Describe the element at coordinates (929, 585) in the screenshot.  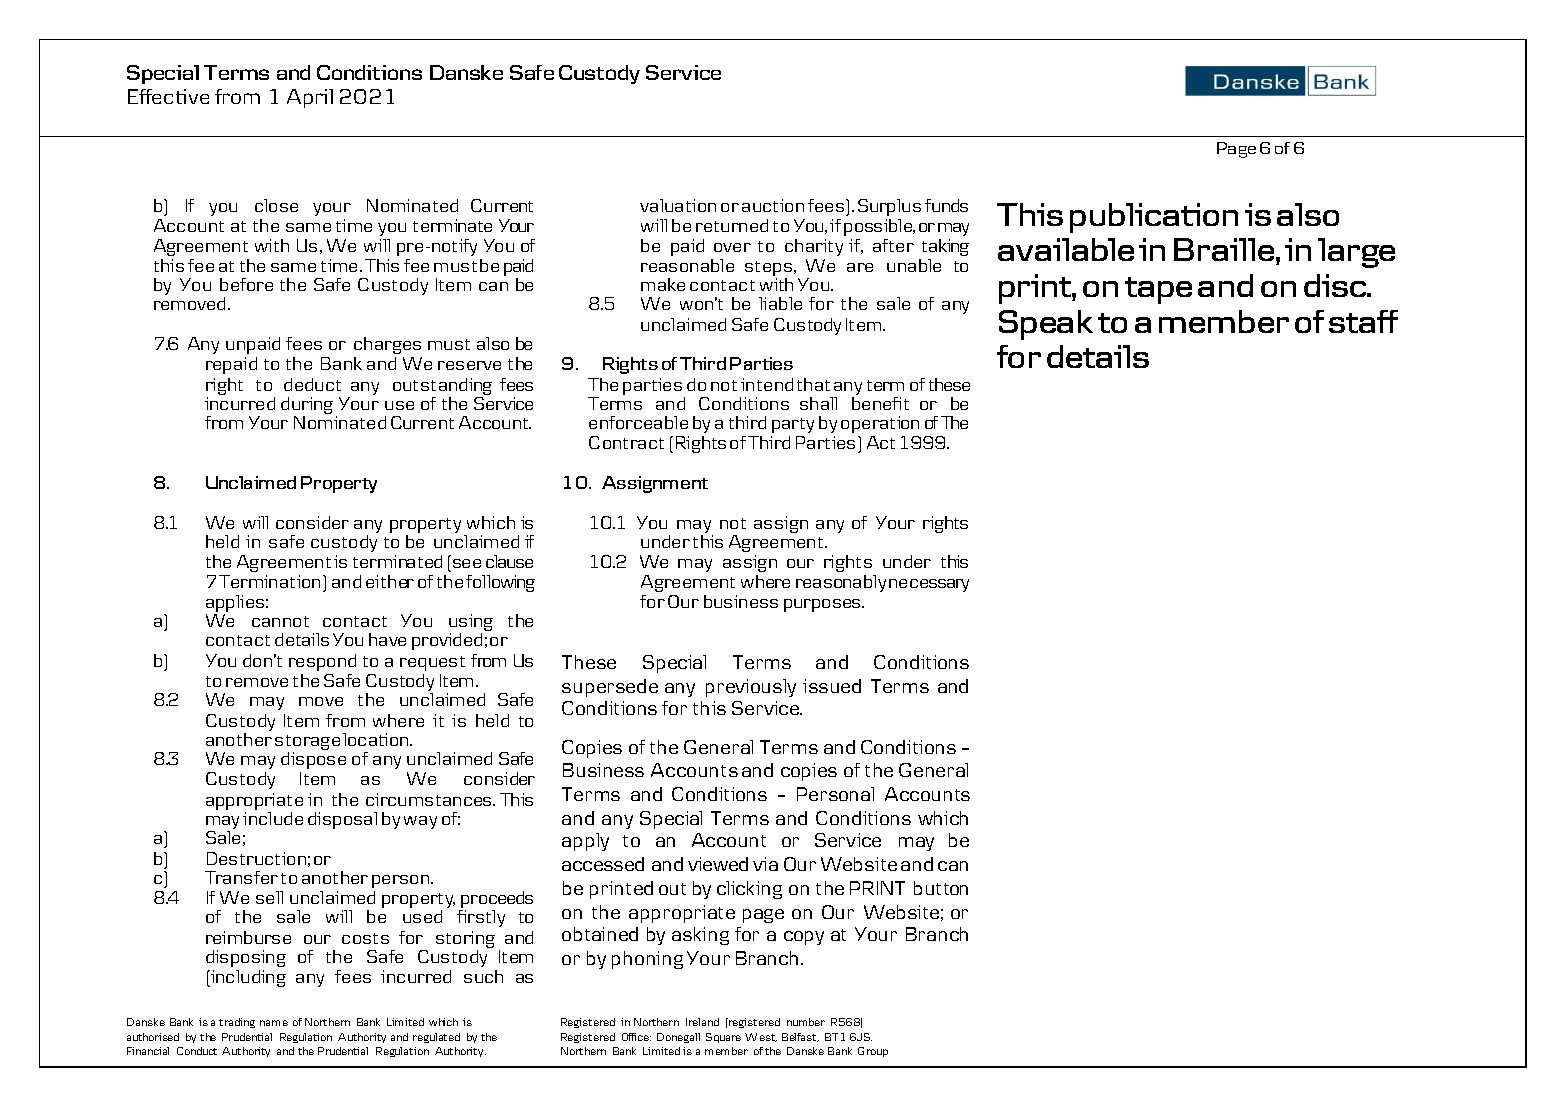
I see `necessary` at that location.
